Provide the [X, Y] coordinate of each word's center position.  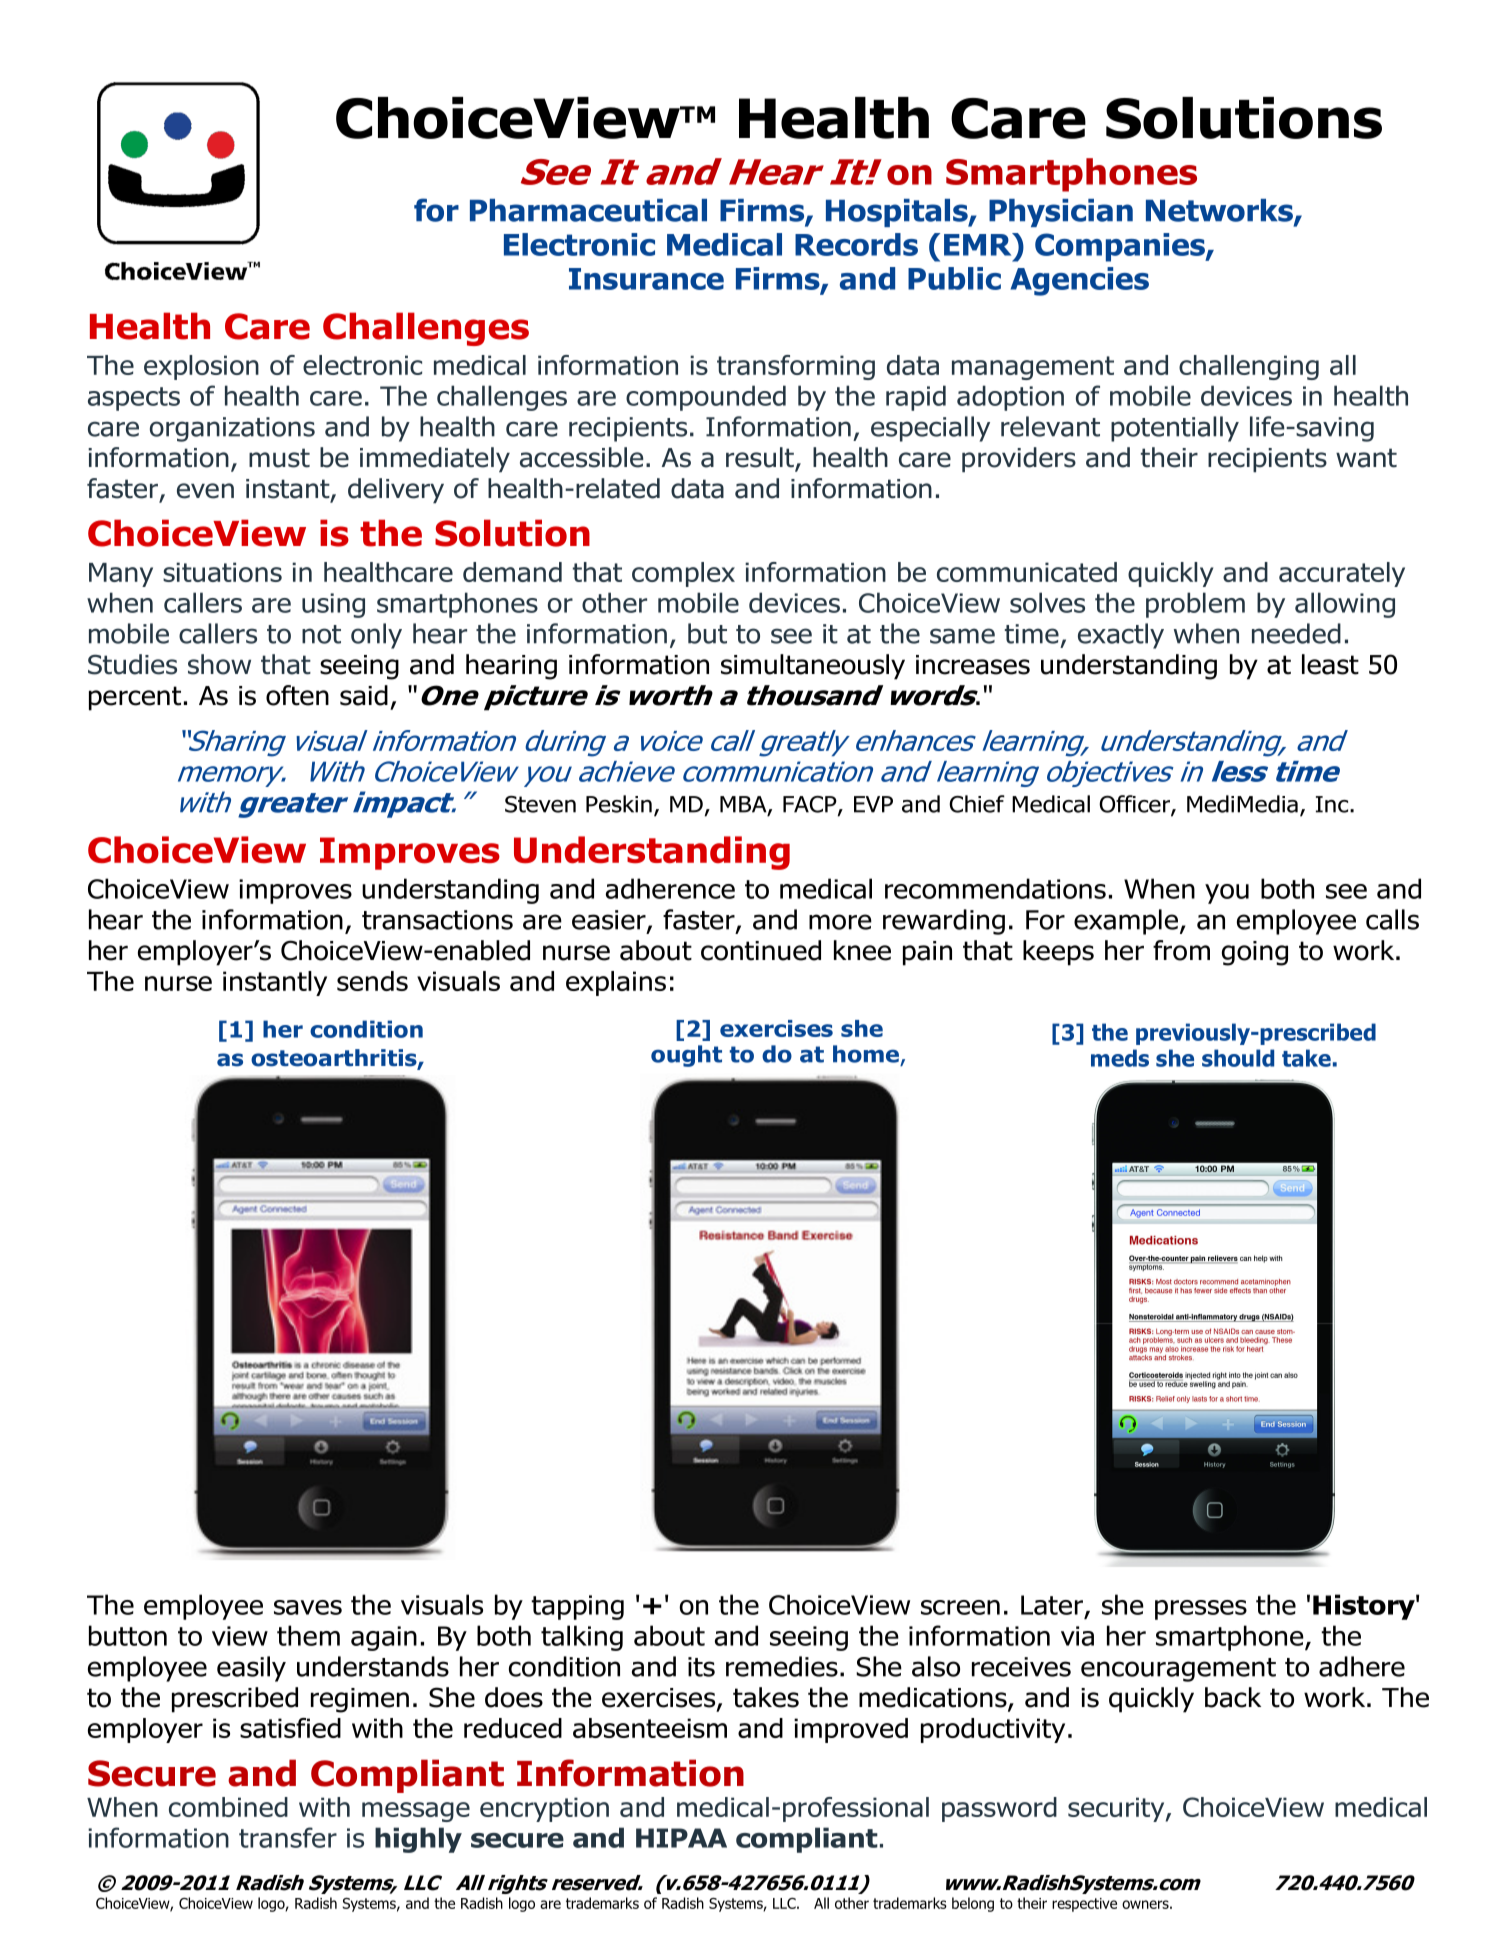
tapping [577, 1607]
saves [308, 1607]
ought [686, 1056]
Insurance [646, 279]
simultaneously [813, 667]
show [219, 664]
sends [372, 981]
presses [1201, 1610]
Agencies [1080, 281]
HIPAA [681, 1838]
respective [1084, 1905]
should [1238, 1058]
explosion [201, 367]
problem [1195, 605]
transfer [288, 1837]
